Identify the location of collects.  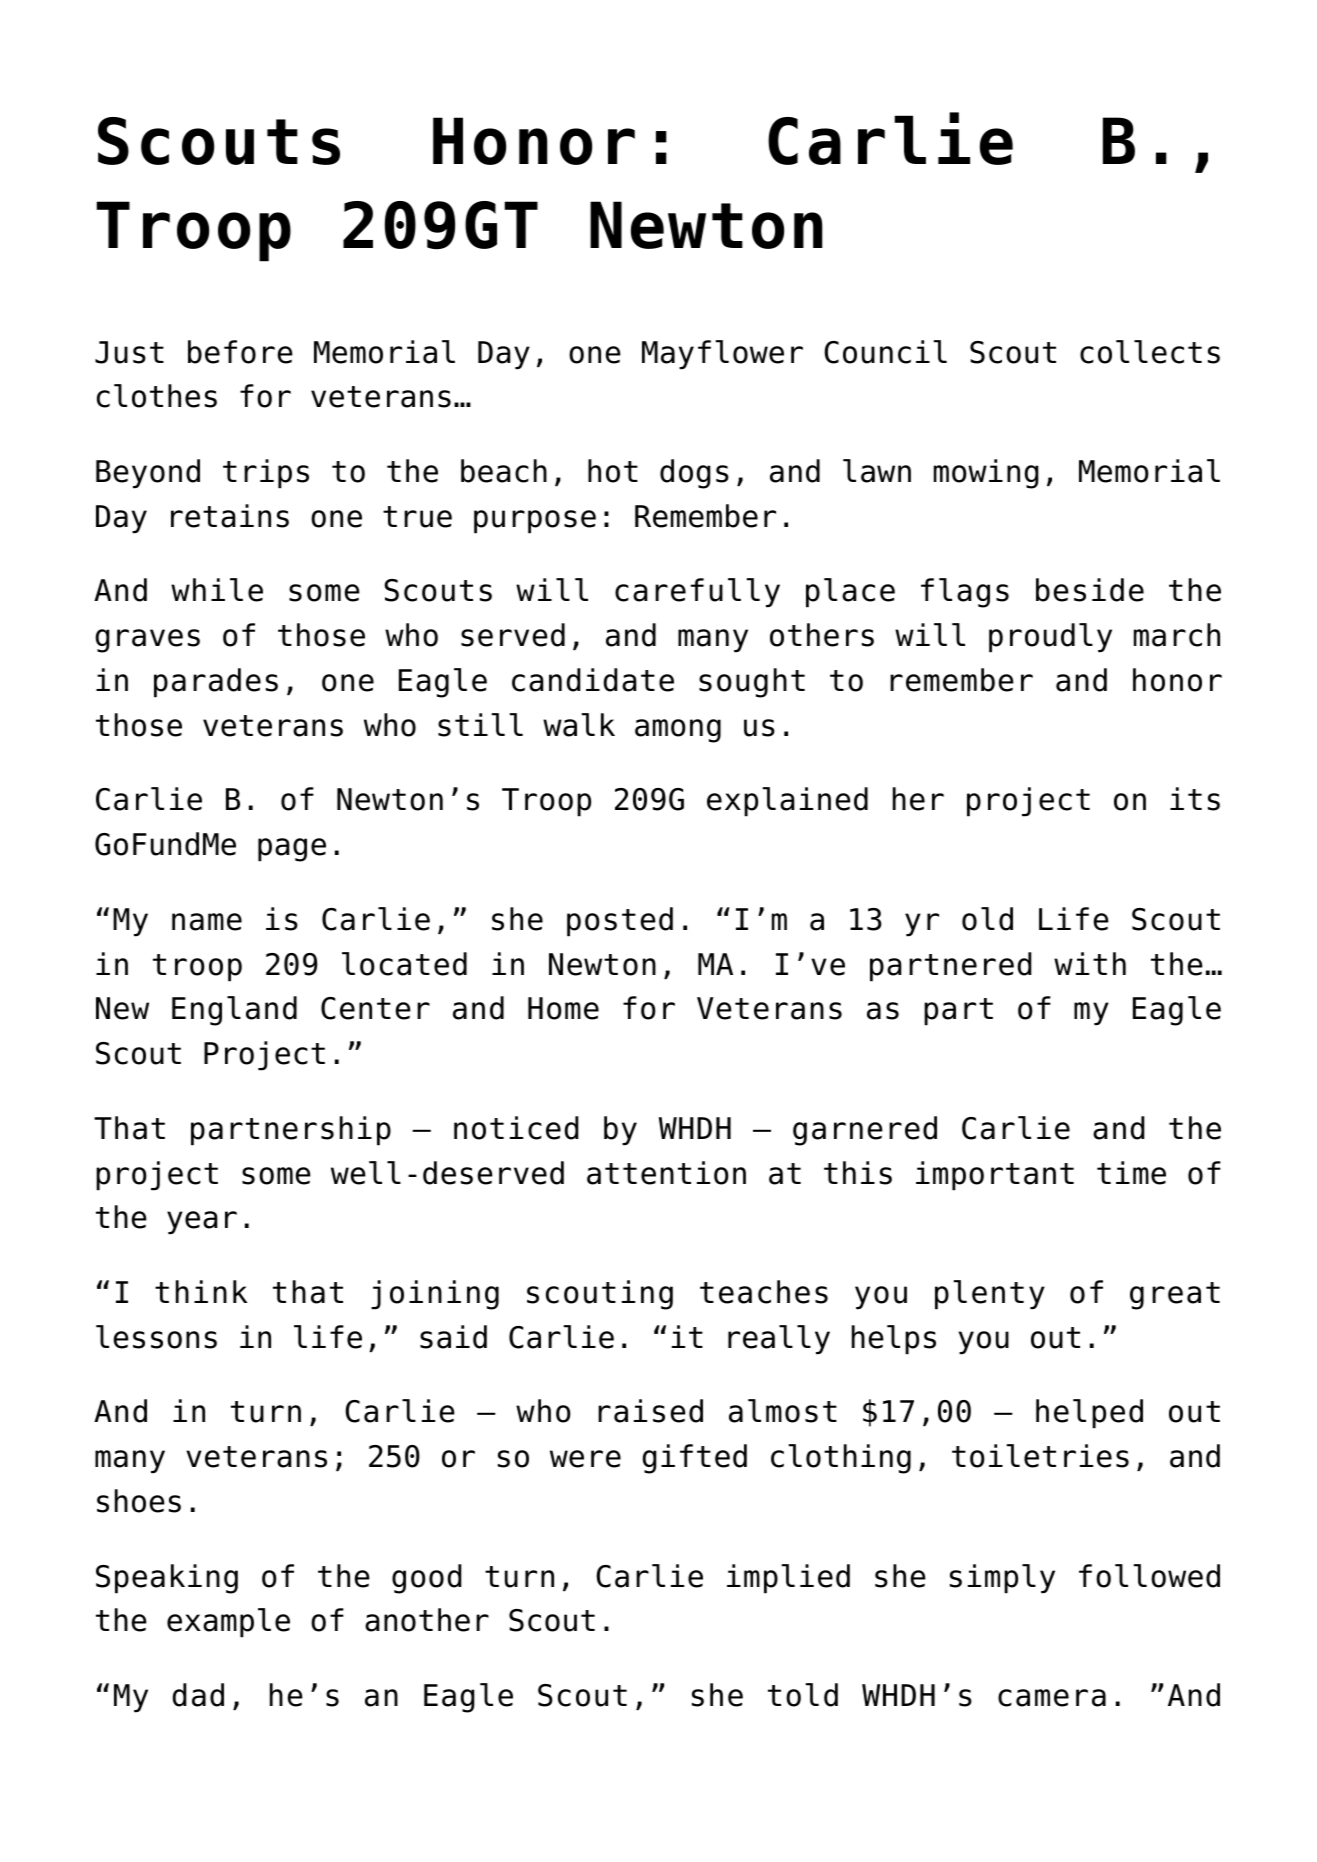
(1150, 352).
